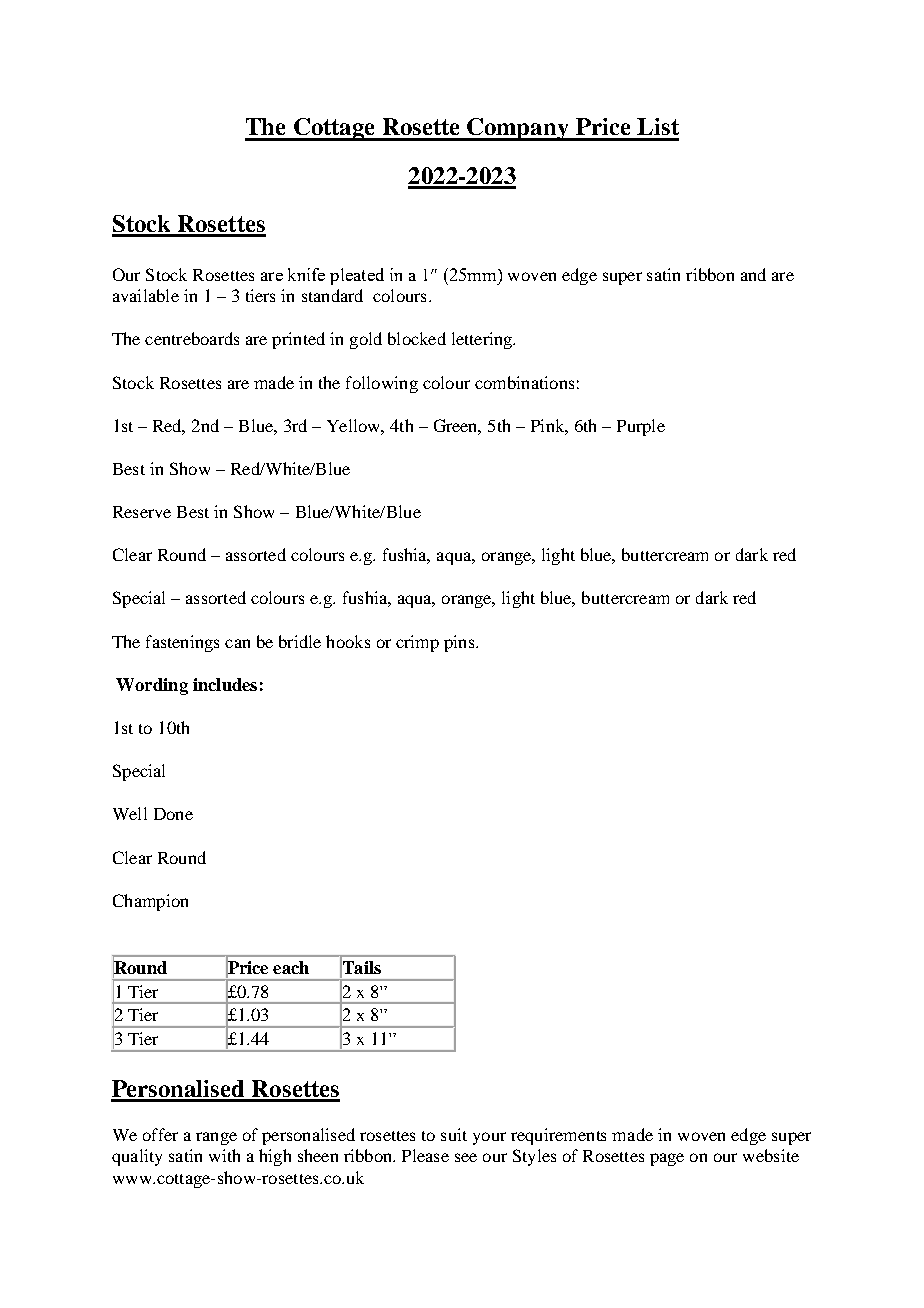  I want to click on knife, so click(306, 274).
